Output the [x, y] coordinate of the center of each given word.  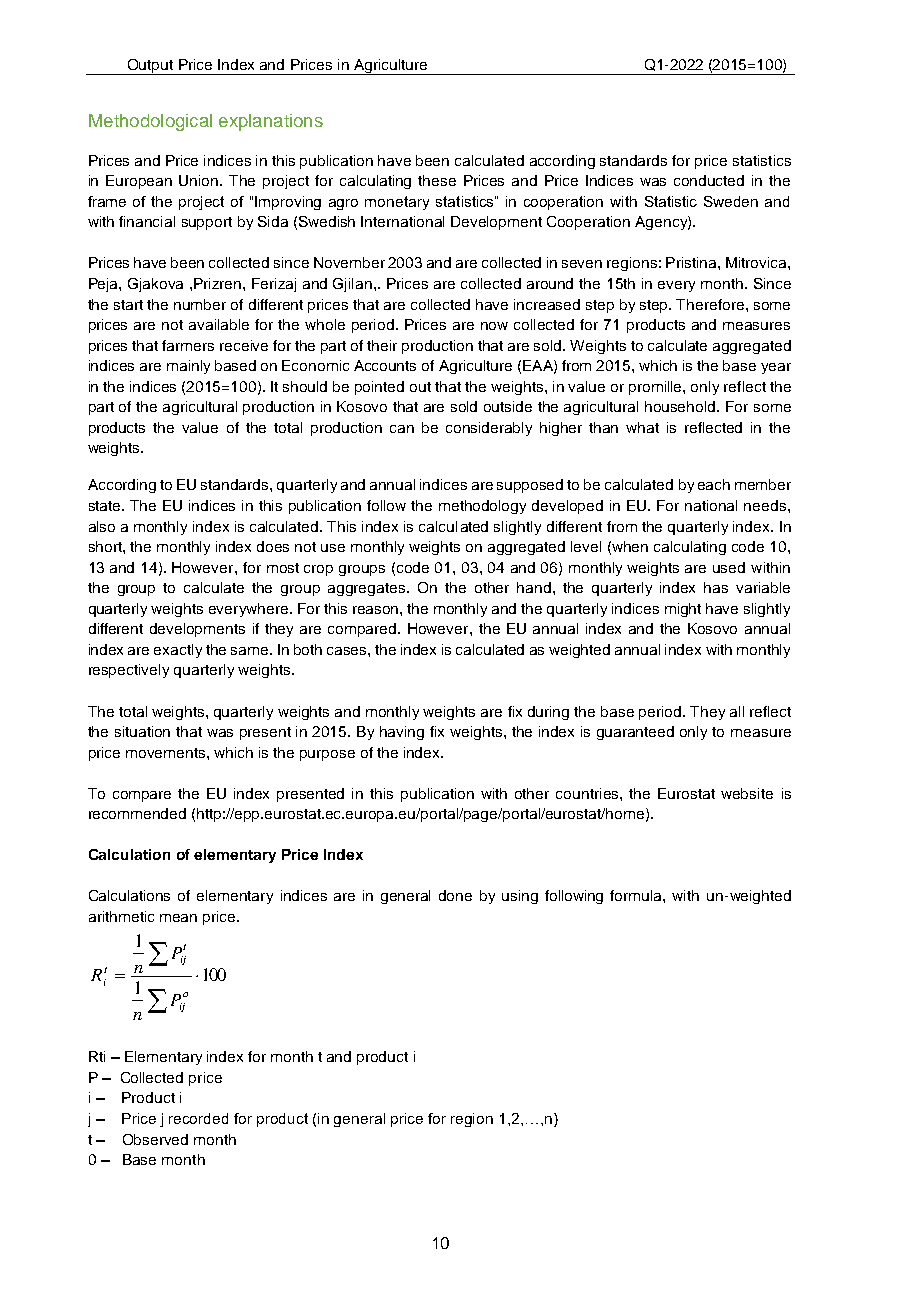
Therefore [711, 304]
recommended [137, 813]
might [683, 610]
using [520, 897]
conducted [709, 180]
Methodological [150, 122]
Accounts [385, 365]
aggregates [368, 589]
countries [588, 793]
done [455, 895]
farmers [188, 345]
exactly [178, 651]
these [437, 180]
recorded [198, 1118]
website [747, 793]
